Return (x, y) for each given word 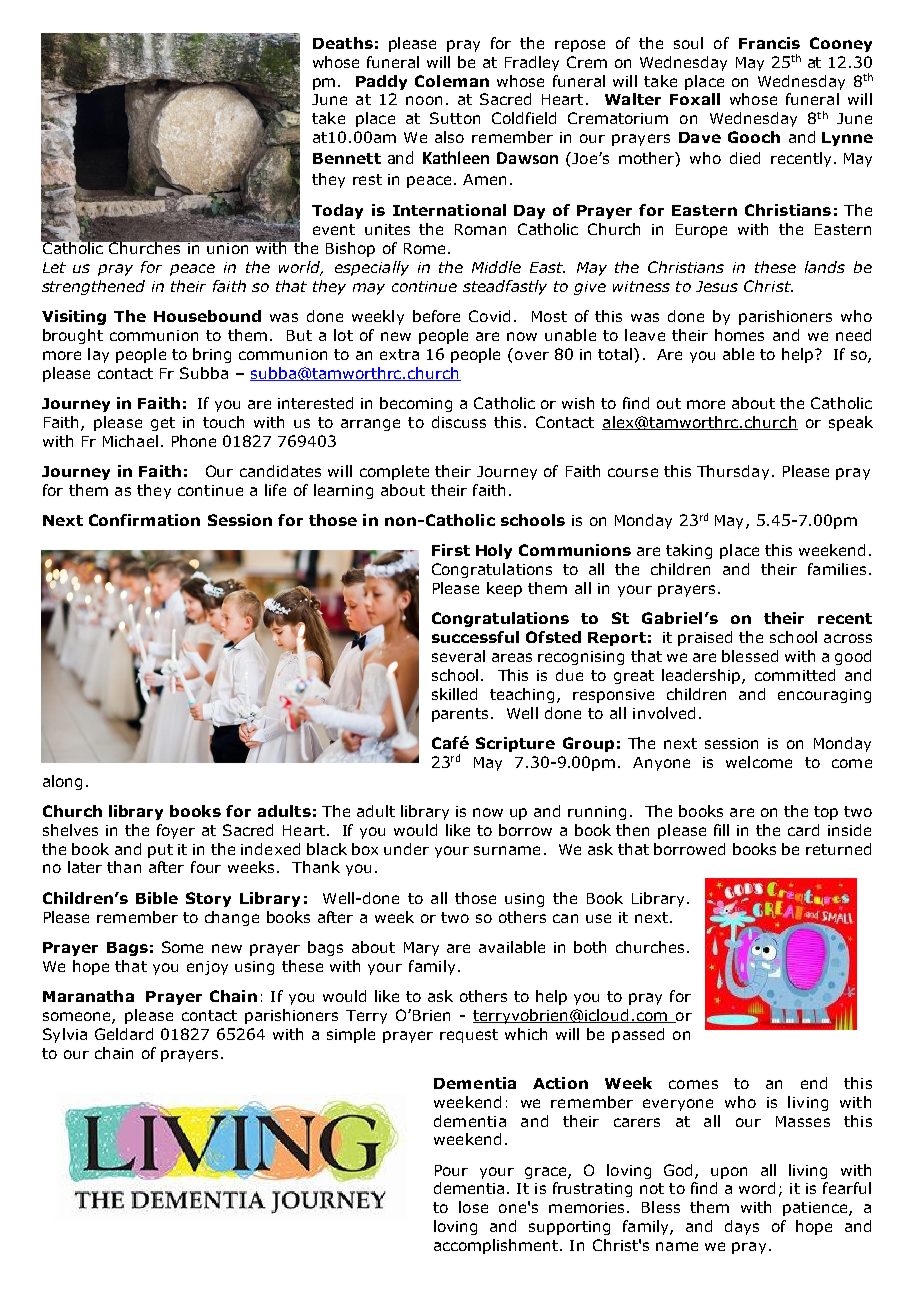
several (458, 656)
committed (795, 675)
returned (838, 849)
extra (399, 354)
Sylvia (65, 1035)
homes (739, 335)
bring (212, 355)
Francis (769, 43)
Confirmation (144, 520)
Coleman (452, 81)
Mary (421, 949)
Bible (157, 898)
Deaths (343, 43)
